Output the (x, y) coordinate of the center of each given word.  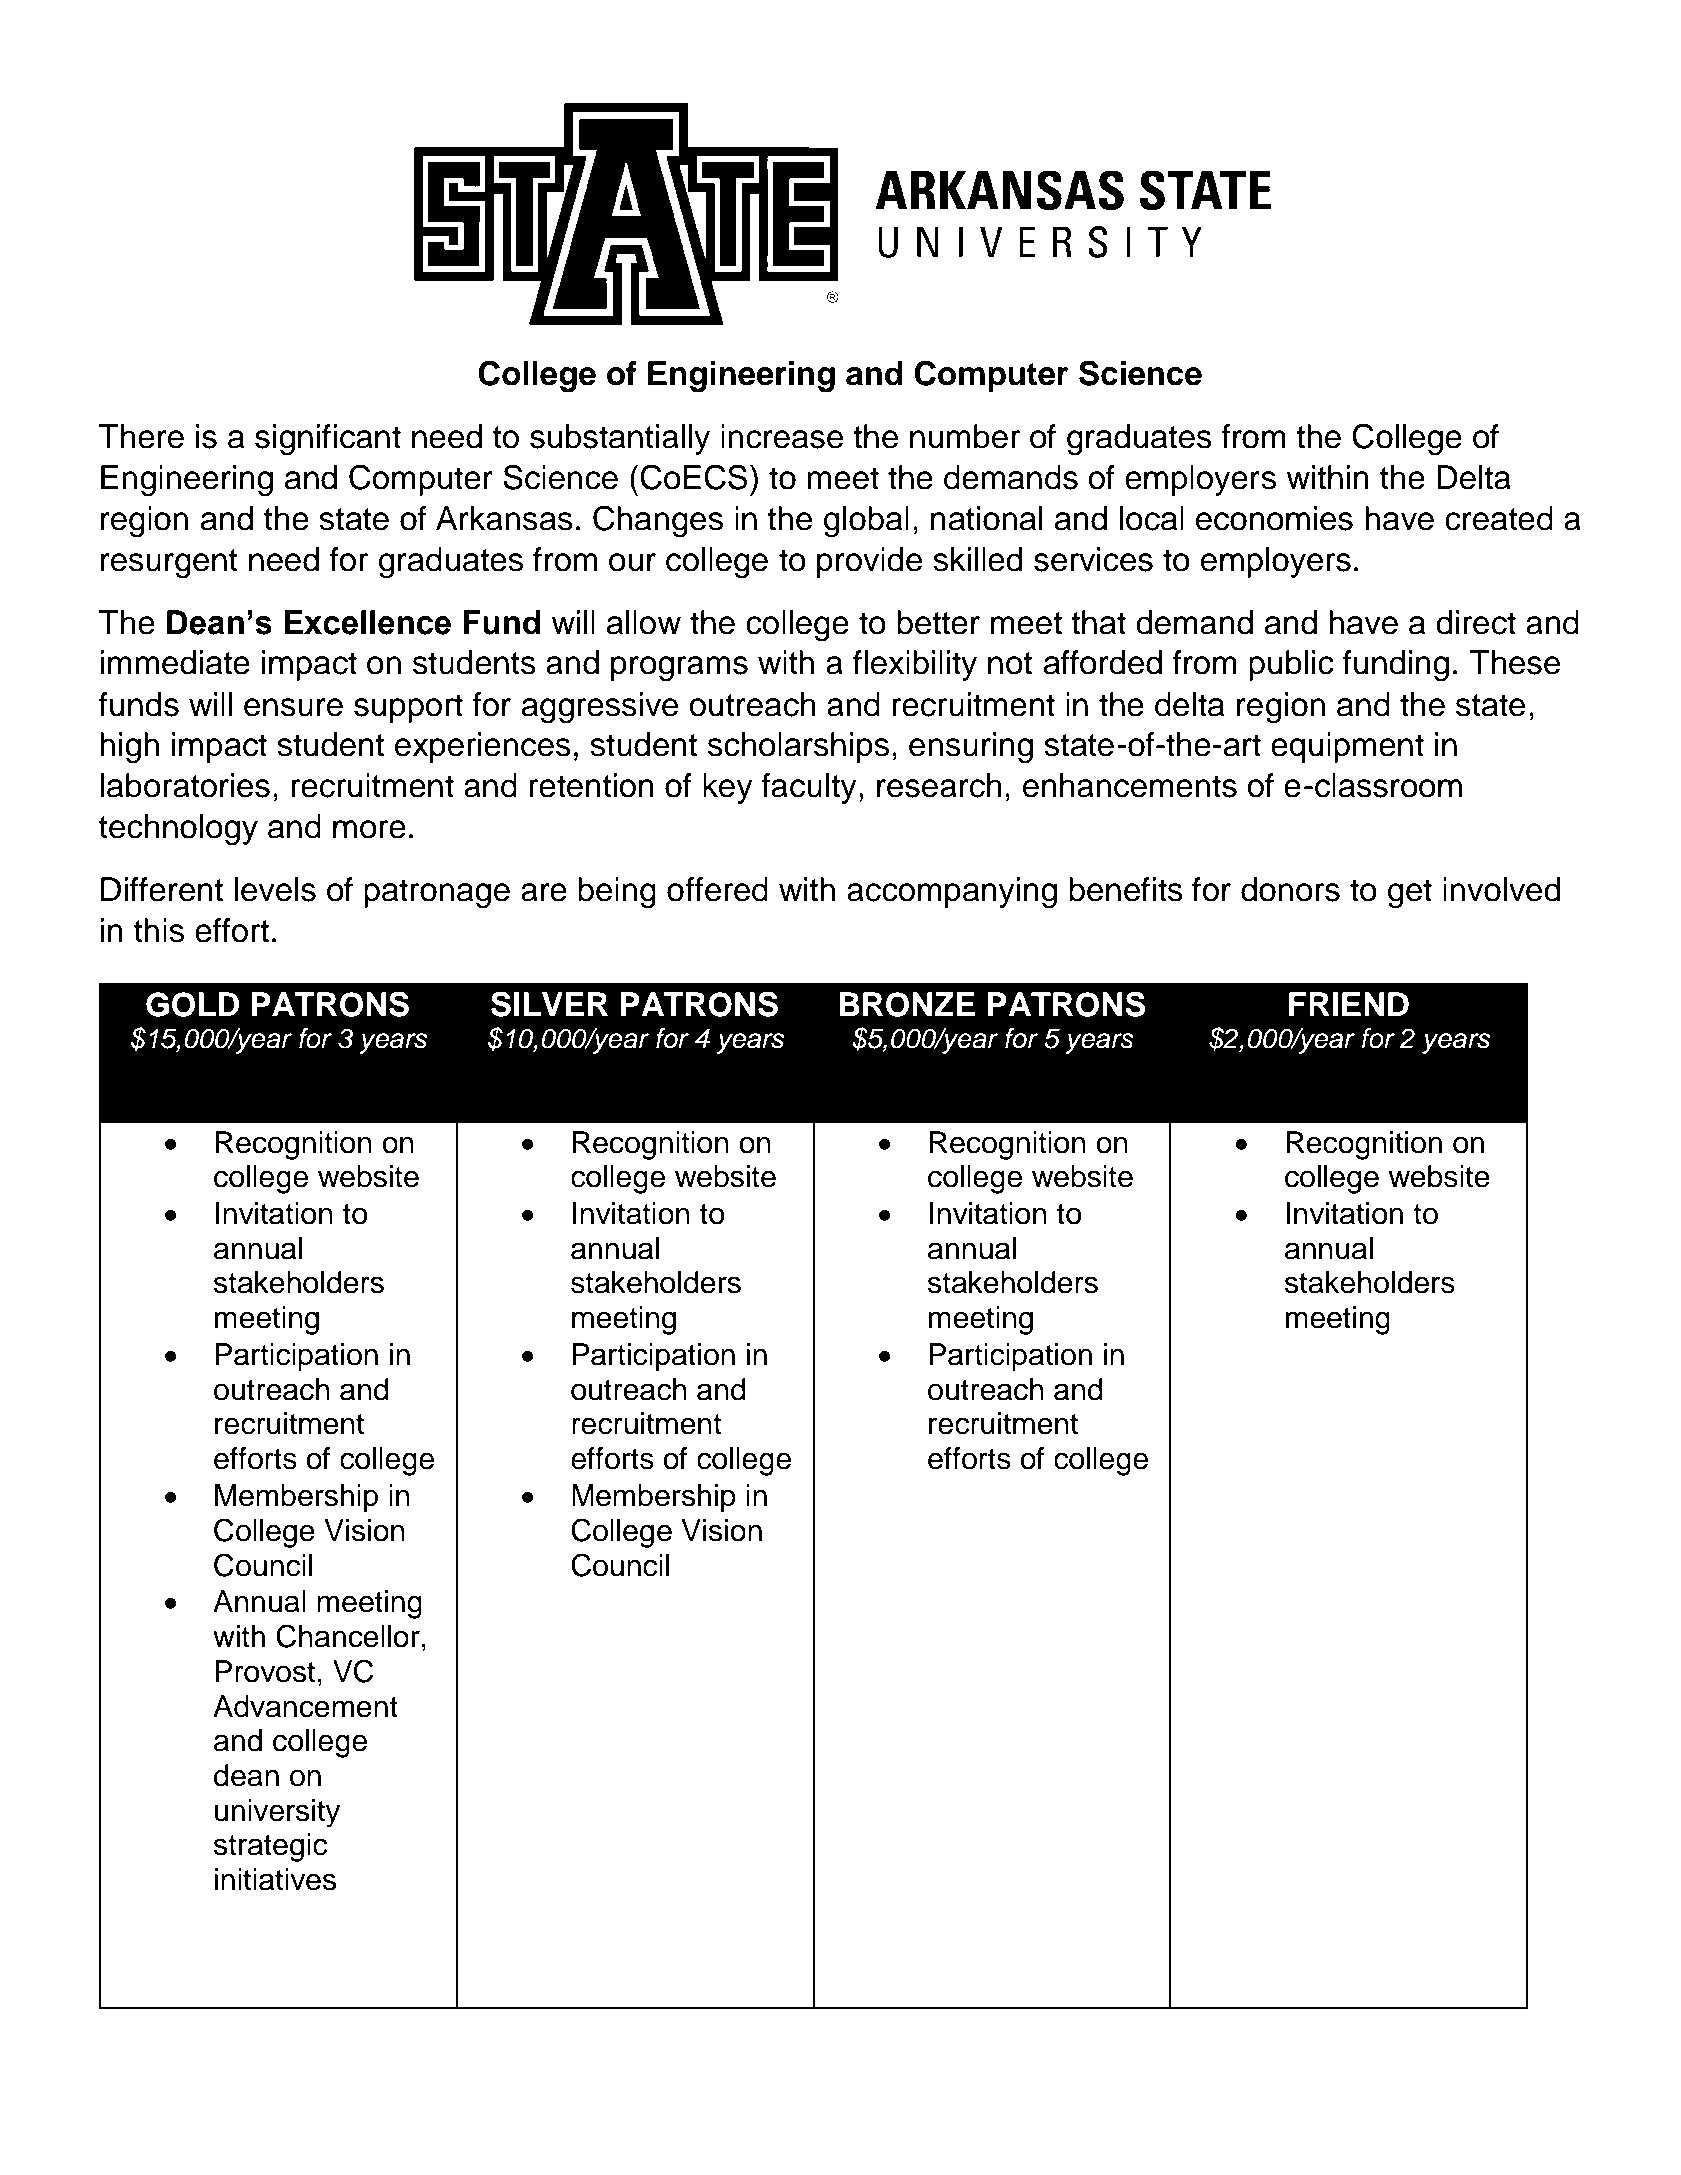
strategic (270, 1847)
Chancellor (348, 1636)
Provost (265, 1671)
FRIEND (1349, 1004)
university (277, 1813)
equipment (1347, 747)
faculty (809, 788)
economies (1274, 518)
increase (782, 436)
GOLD (192, 1004)
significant (328, 440)
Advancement (305, 1706)
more (369, 829)
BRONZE (907, 1004)
